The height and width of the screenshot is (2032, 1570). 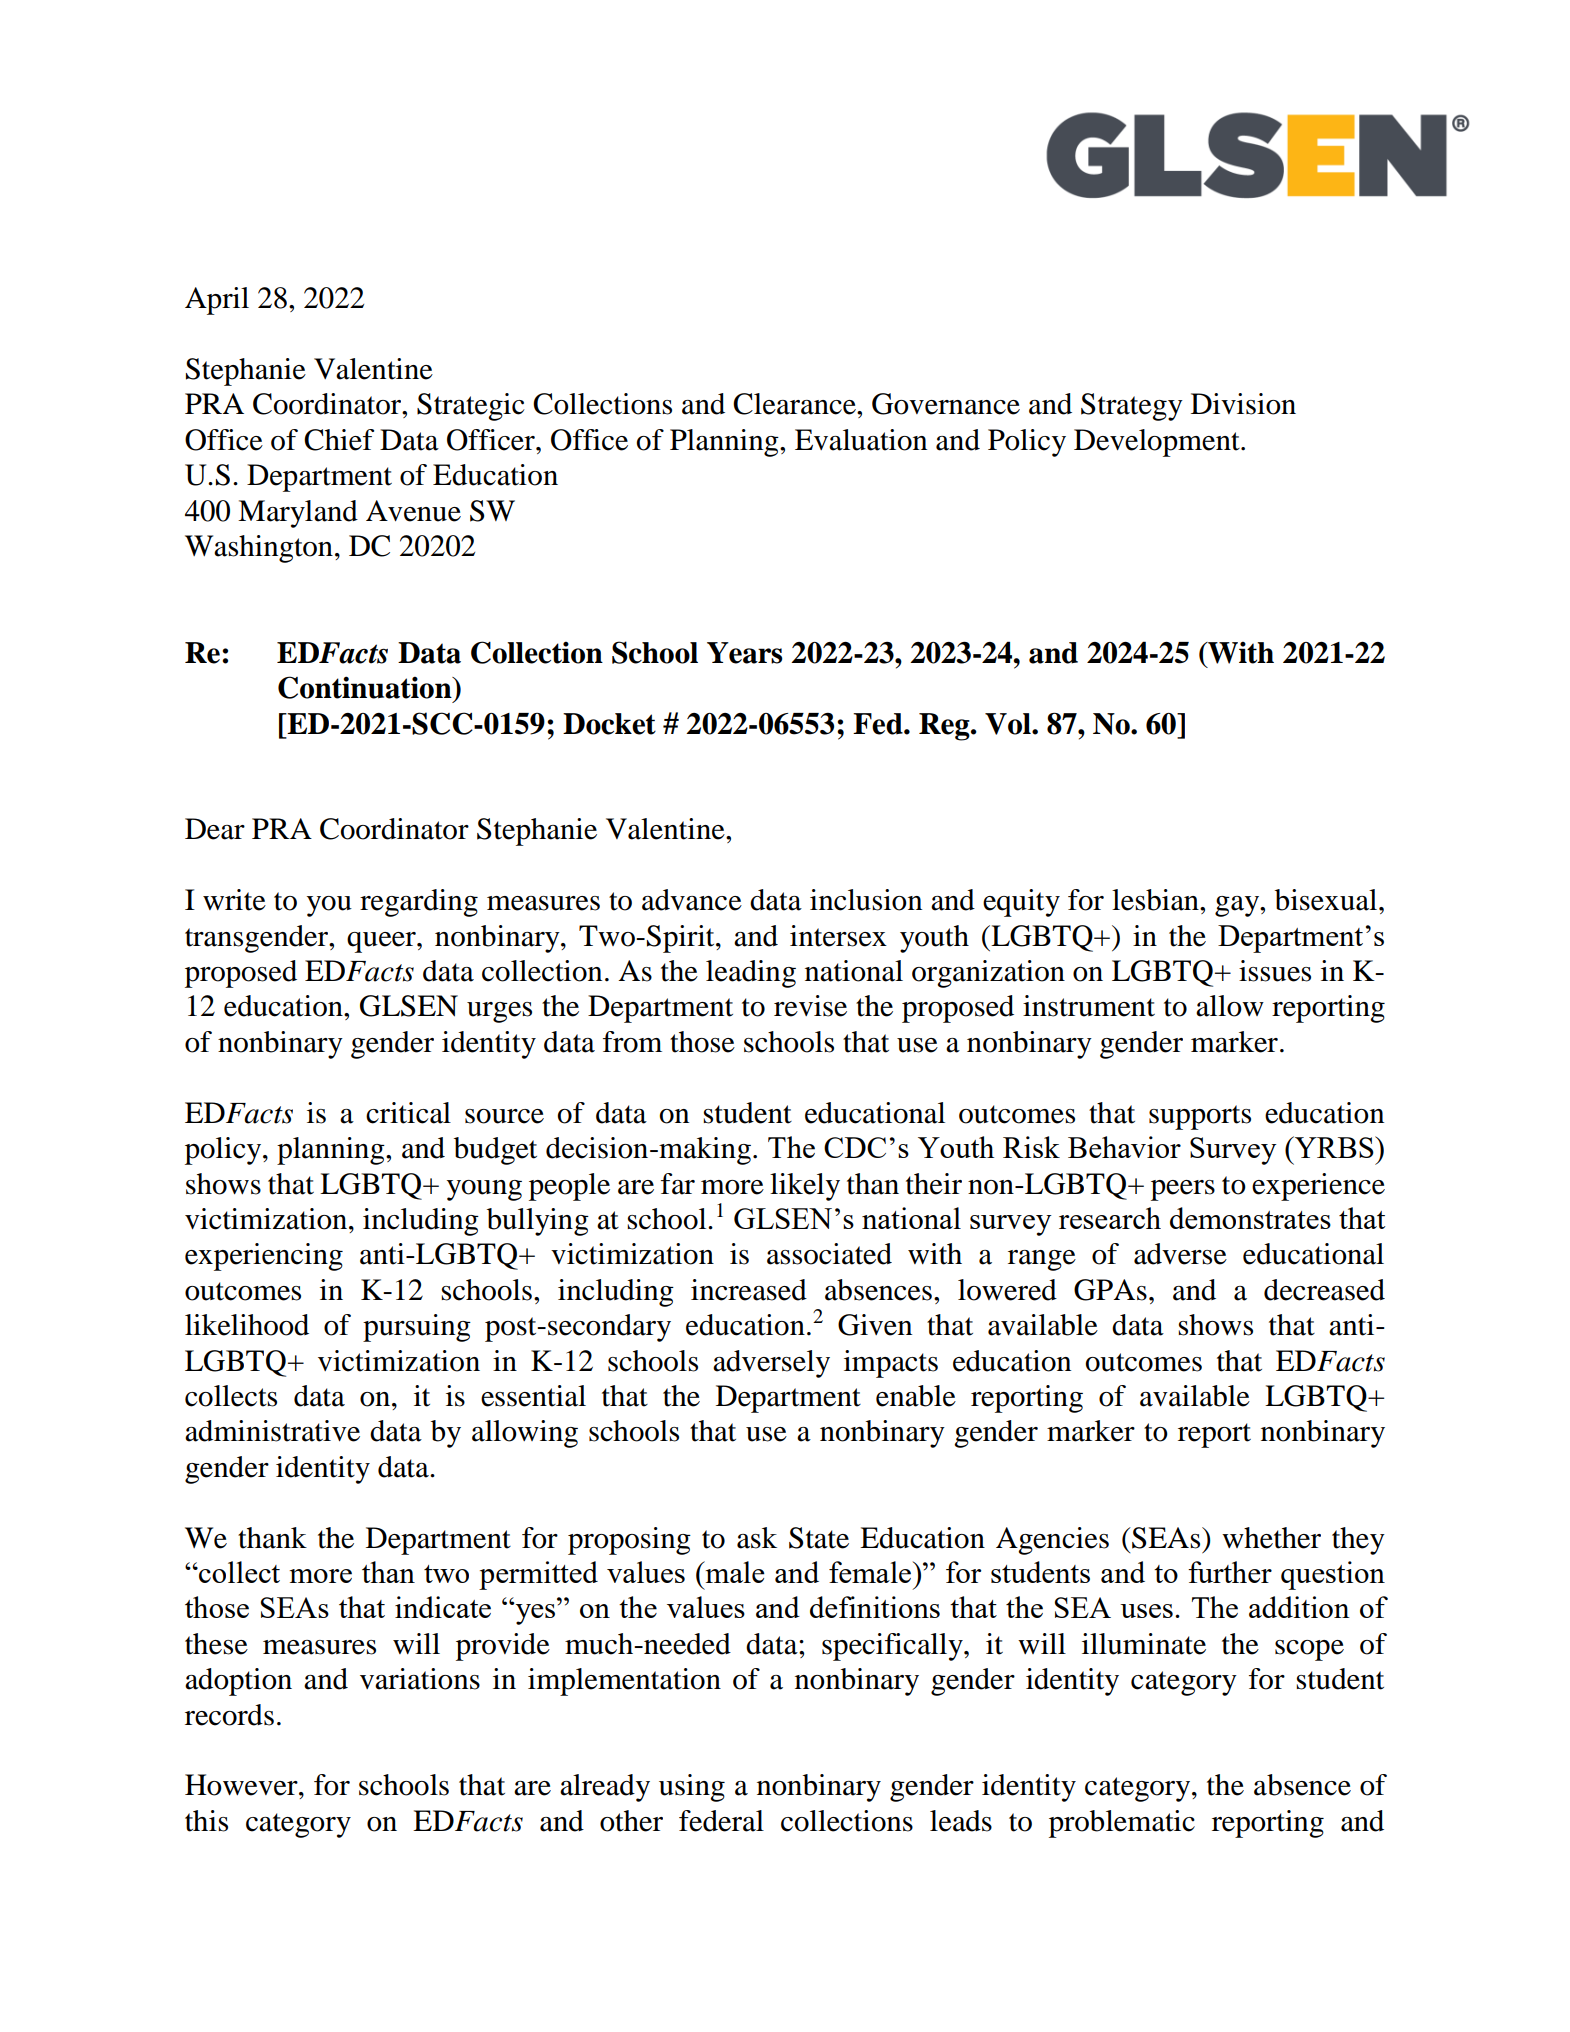 What do you see at coordinates (1324, 1290) in the screenshot?
I see `decreased` at bounding box center [1324, 1290].
